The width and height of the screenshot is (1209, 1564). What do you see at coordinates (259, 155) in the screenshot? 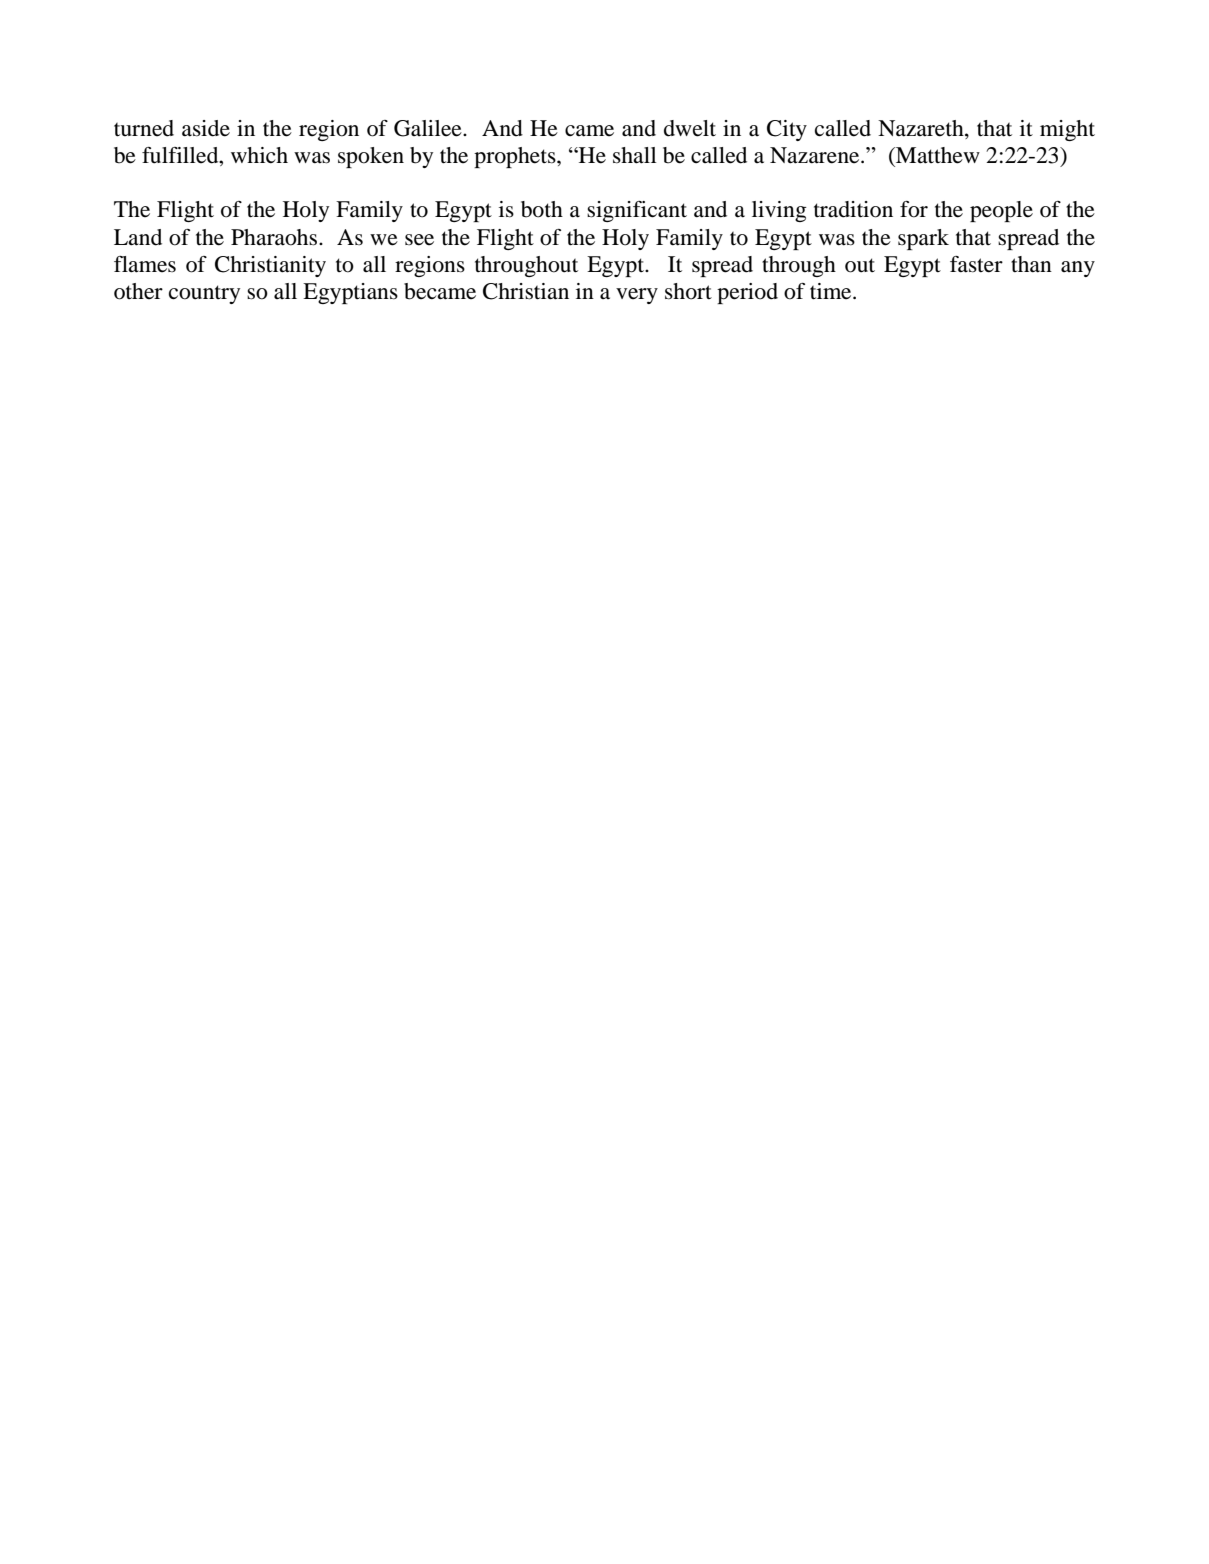
I see `which` at bounding box center [259, 155].
